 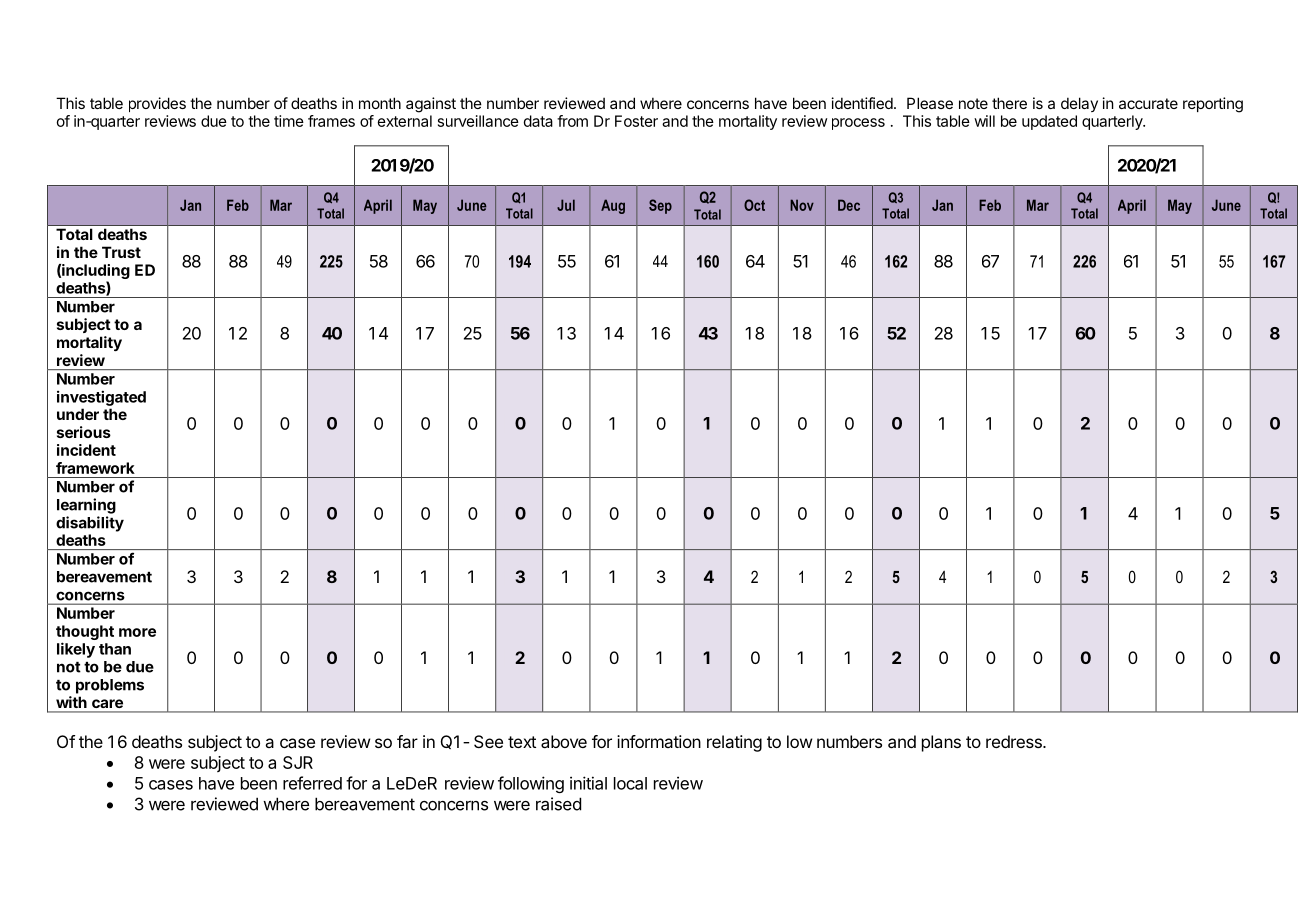 I want to click on Foster, so click(x=636, y=121).
